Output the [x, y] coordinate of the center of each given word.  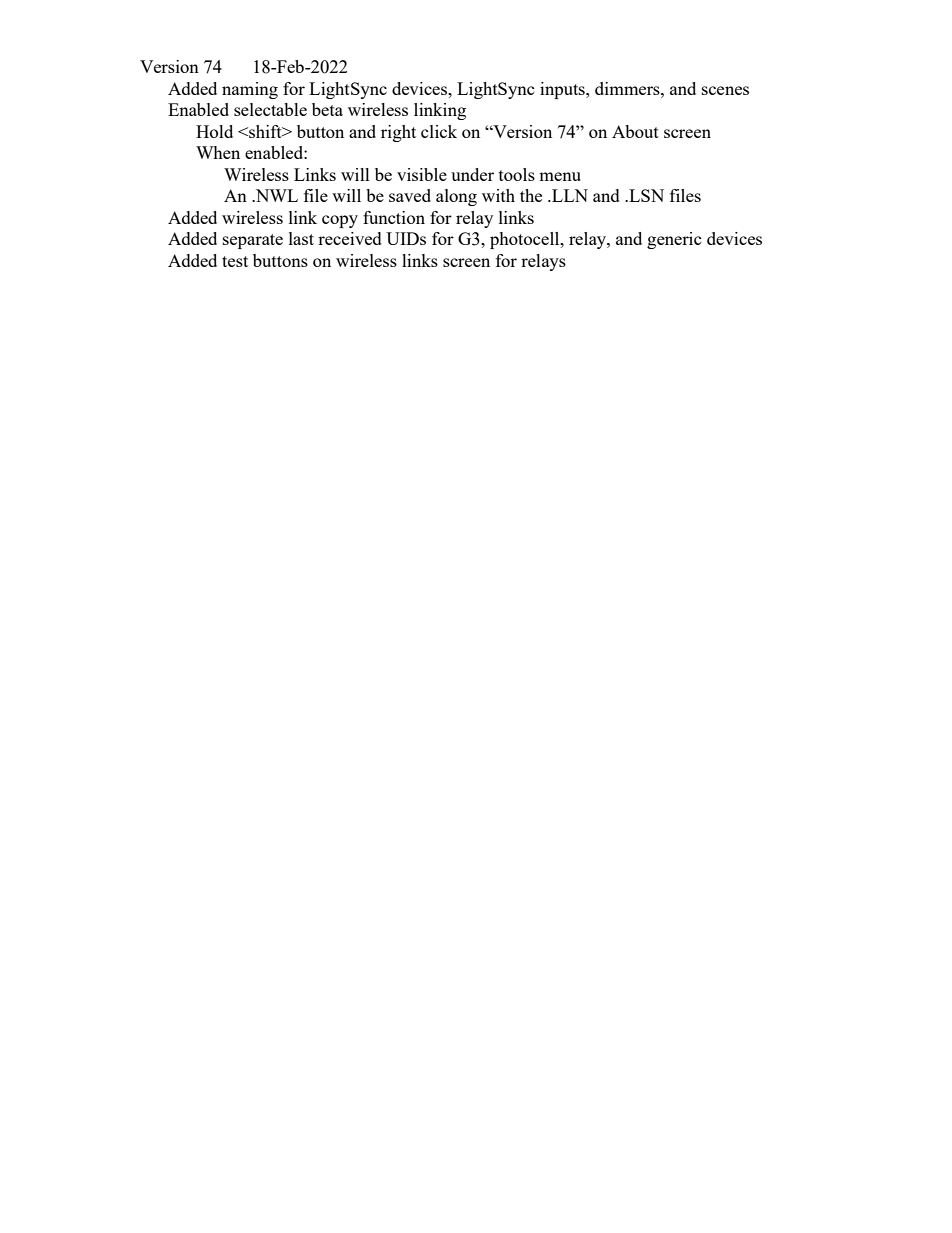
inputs [563, 90]
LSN [645, 195]
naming [250, 90]
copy [340, 221]
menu [560, 176]
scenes [725, 90]
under [472, 174]
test [235, 261]
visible [422, 174]
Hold [214, 131]
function [394, 217]
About [635, 131]
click [439, 131]
